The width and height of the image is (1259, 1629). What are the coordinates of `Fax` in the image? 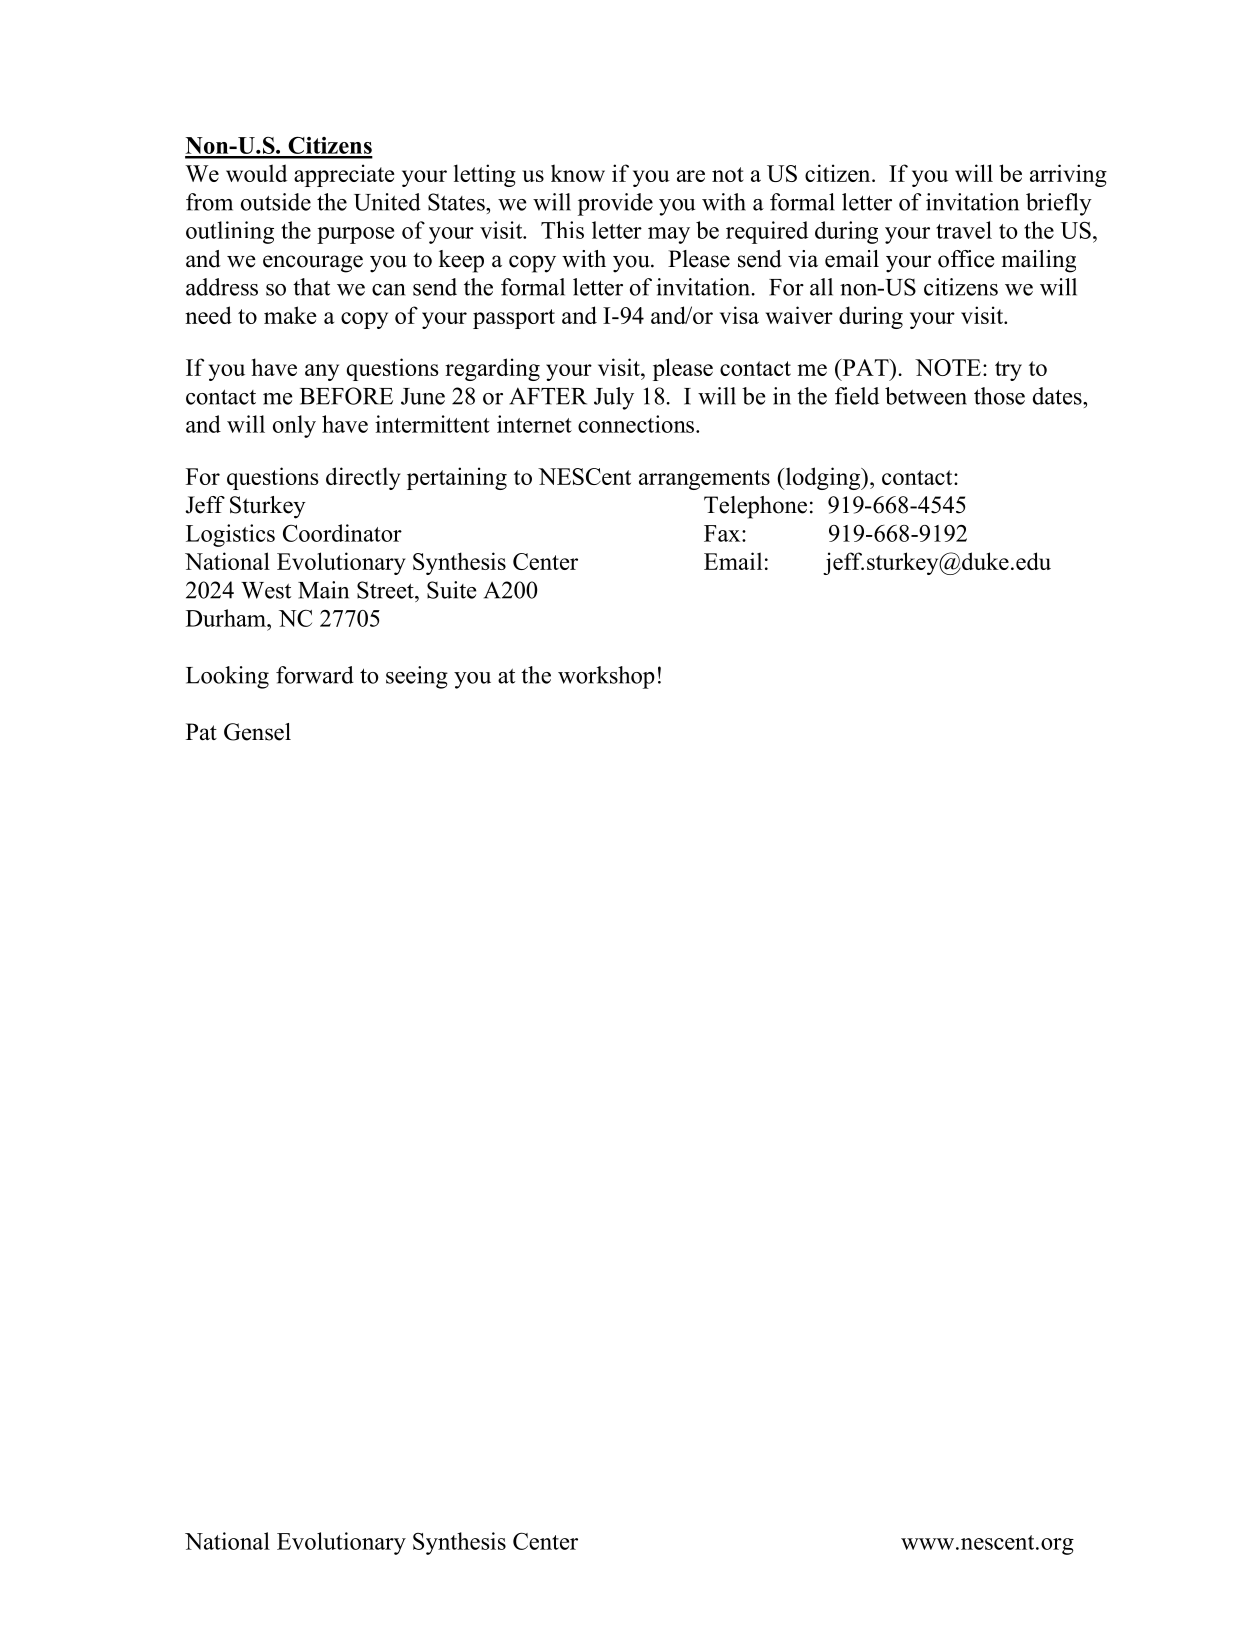 It's located at (723, 533).
